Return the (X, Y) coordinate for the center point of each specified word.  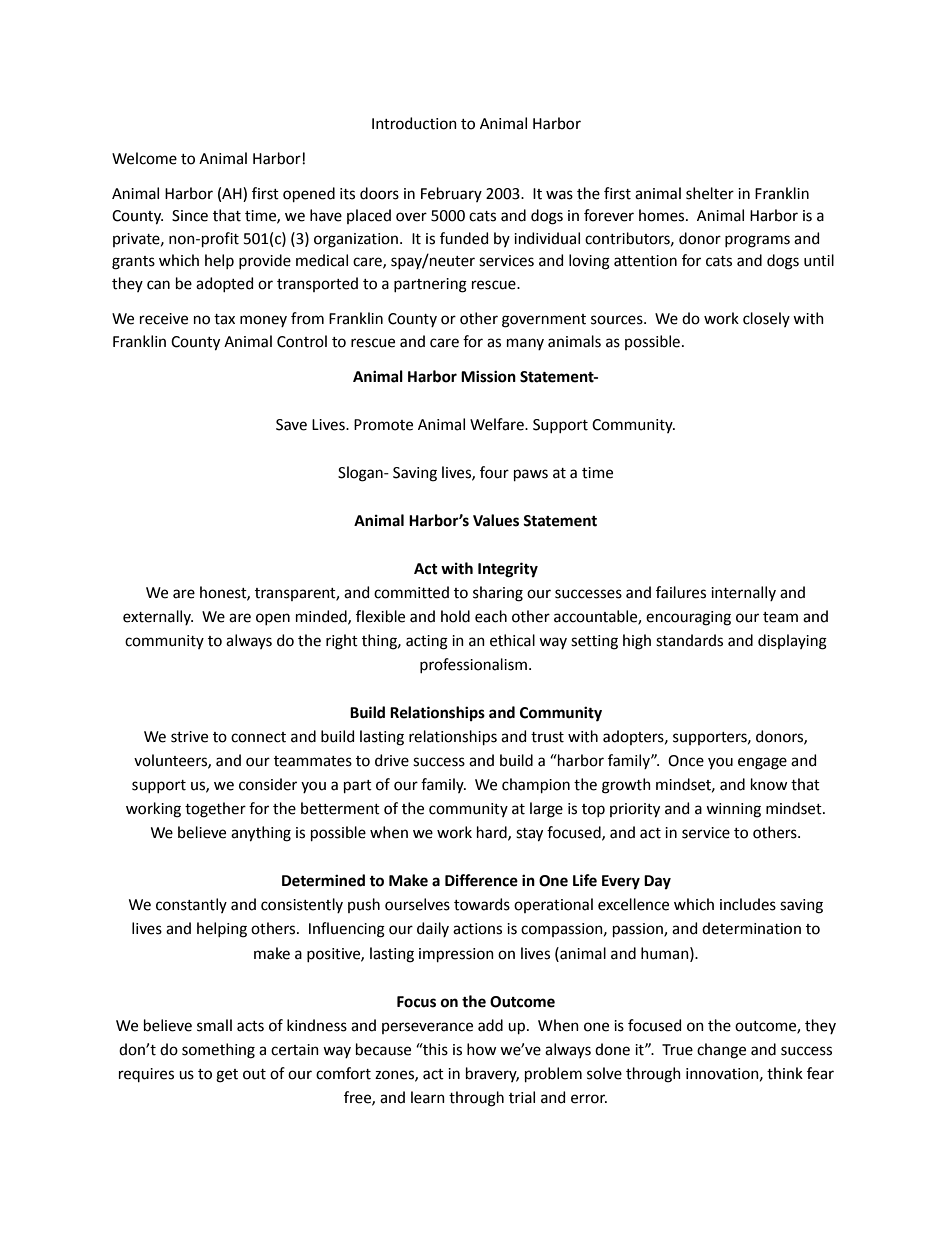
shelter (710, 193)
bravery (492, 1074)
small (214, 1025)
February (451, 194)
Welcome (144, 158)
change (721, 1051)
